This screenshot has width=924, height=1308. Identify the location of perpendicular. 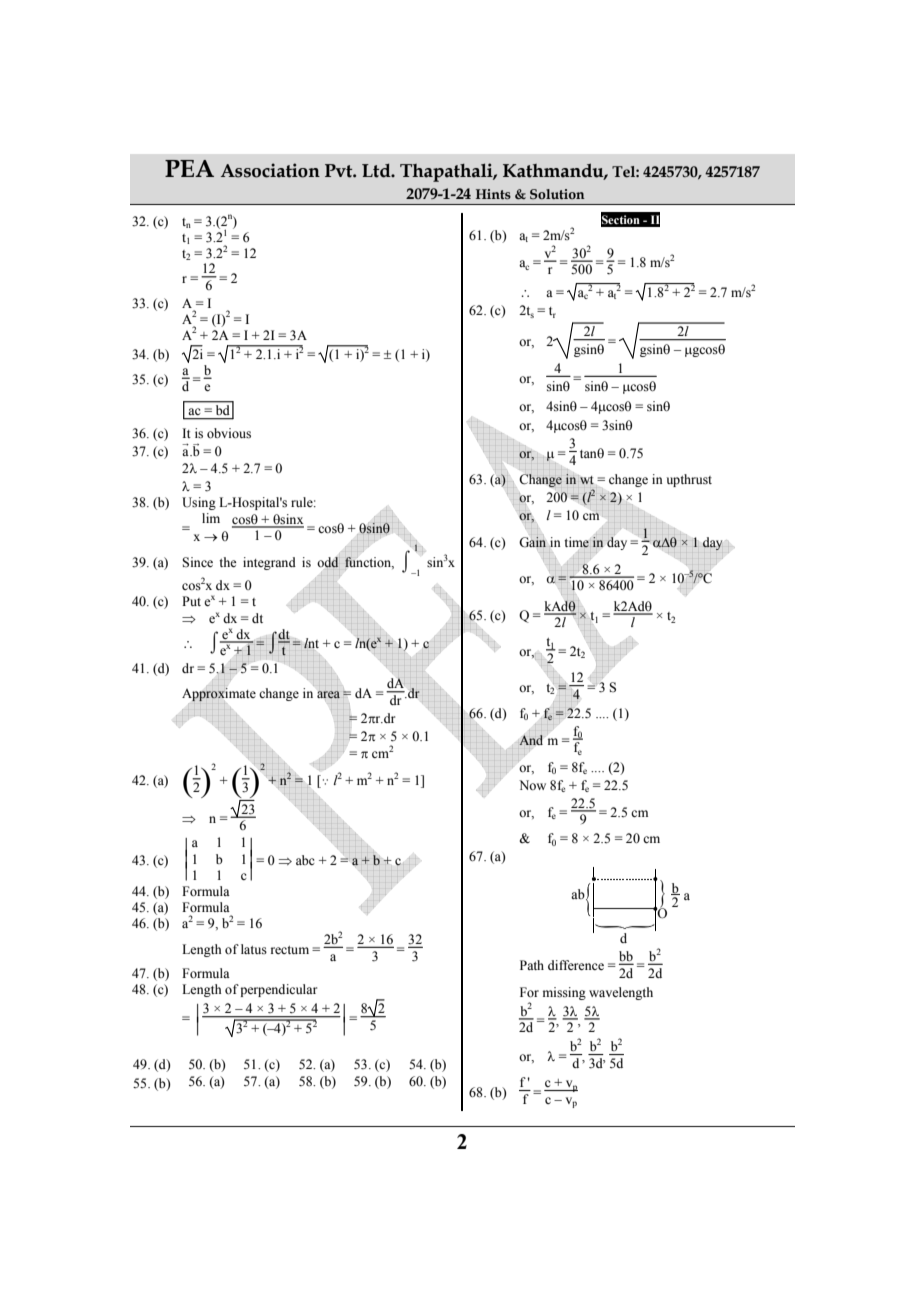
(278, 990).
